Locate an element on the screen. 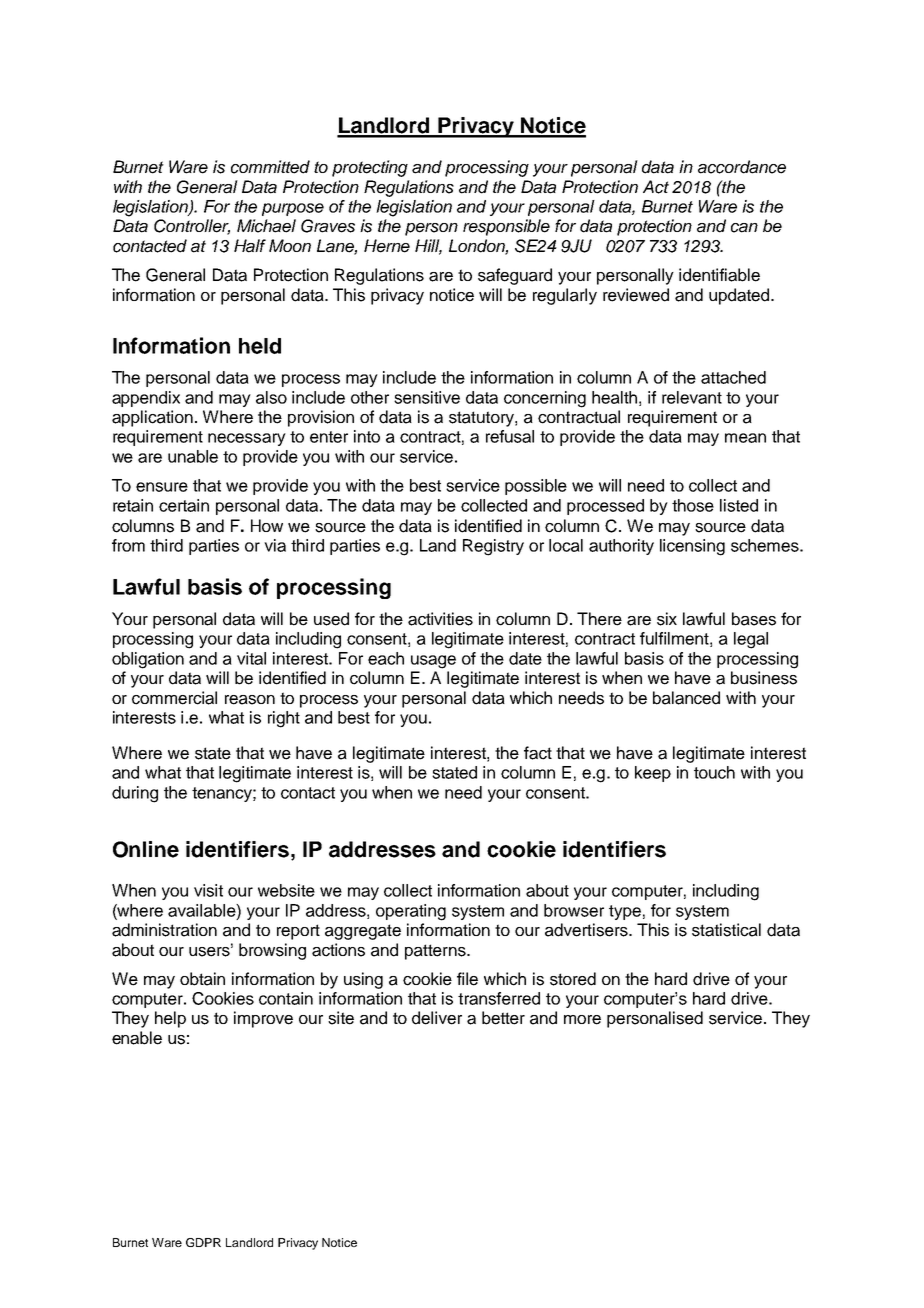 This screenshot has width=924, height=1308. obtain is located at coordinates (202, 979).
